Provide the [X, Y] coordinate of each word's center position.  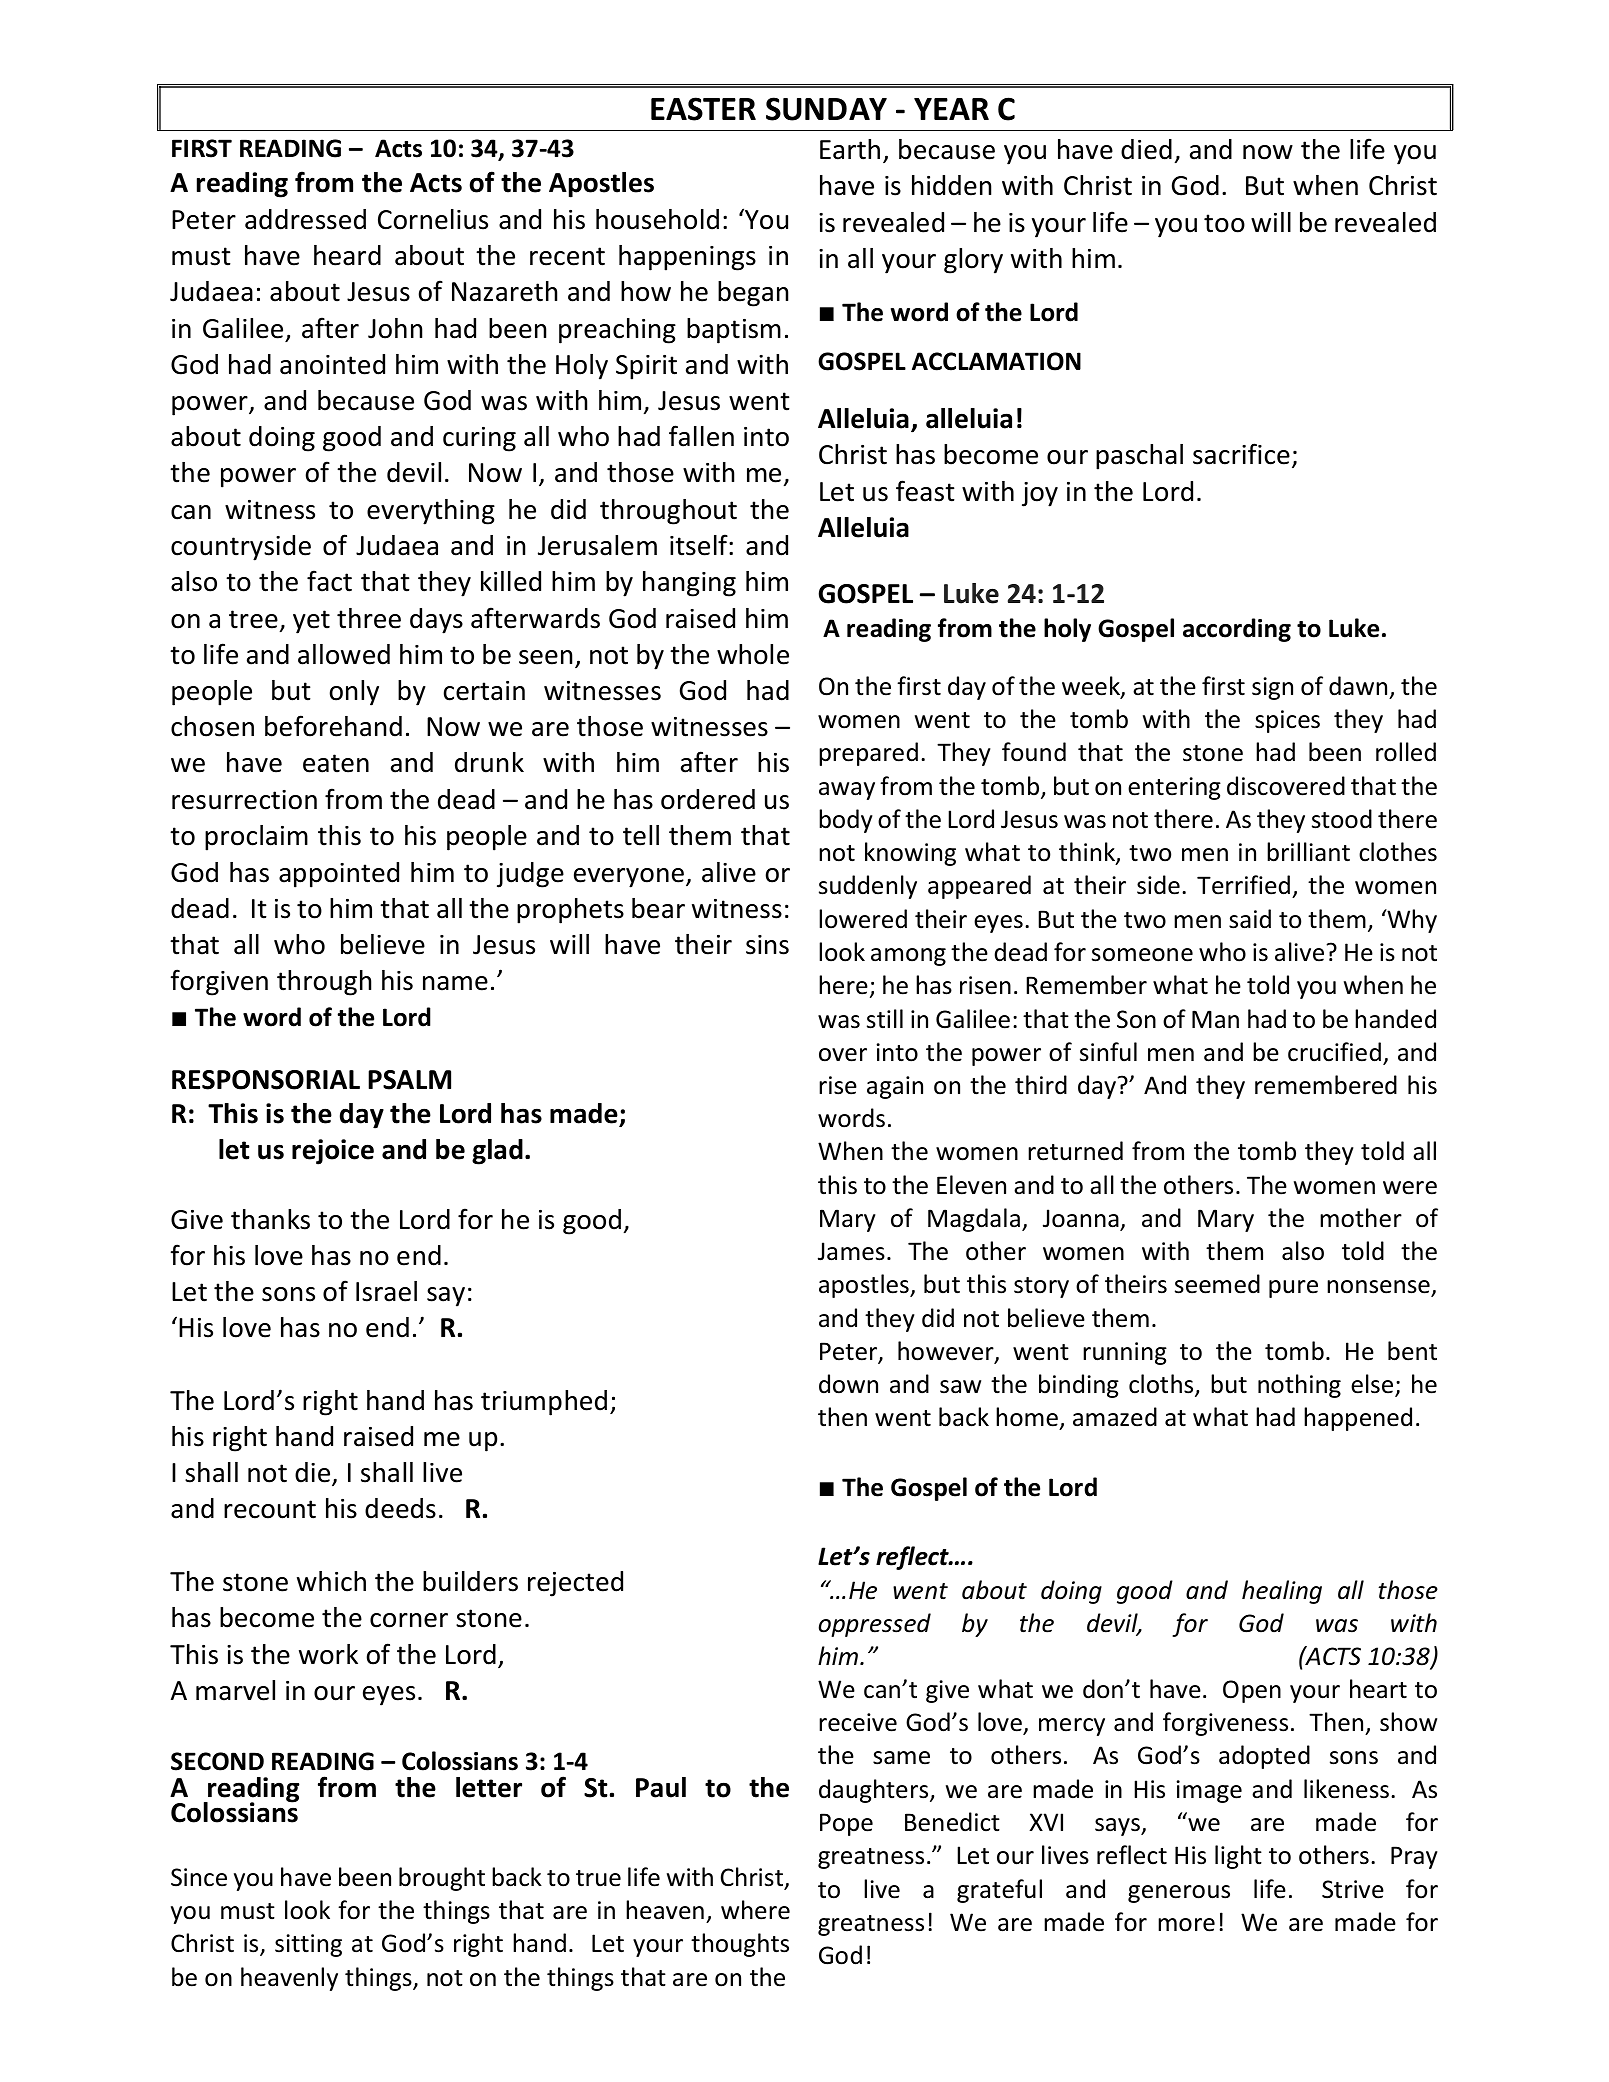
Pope [846, 1824]
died [1146, 149]
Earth [850, 149]
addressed [305, 219]
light [1238, 1857]
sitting [308, 1945]
